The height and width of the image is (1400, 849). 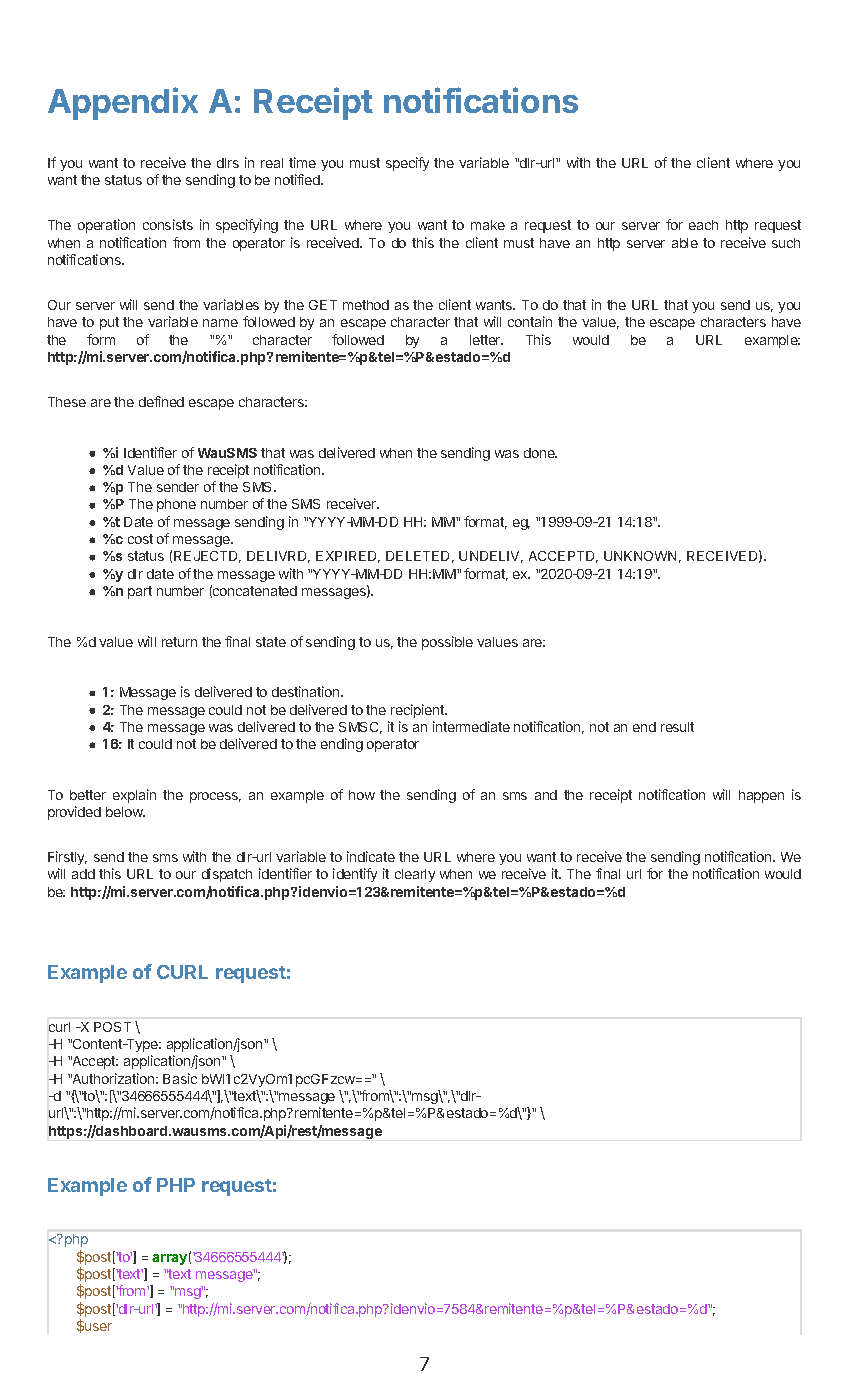 What do you see at coordinates (677, 727) in the image?
I see `result` at bounding box center [677, 727].
